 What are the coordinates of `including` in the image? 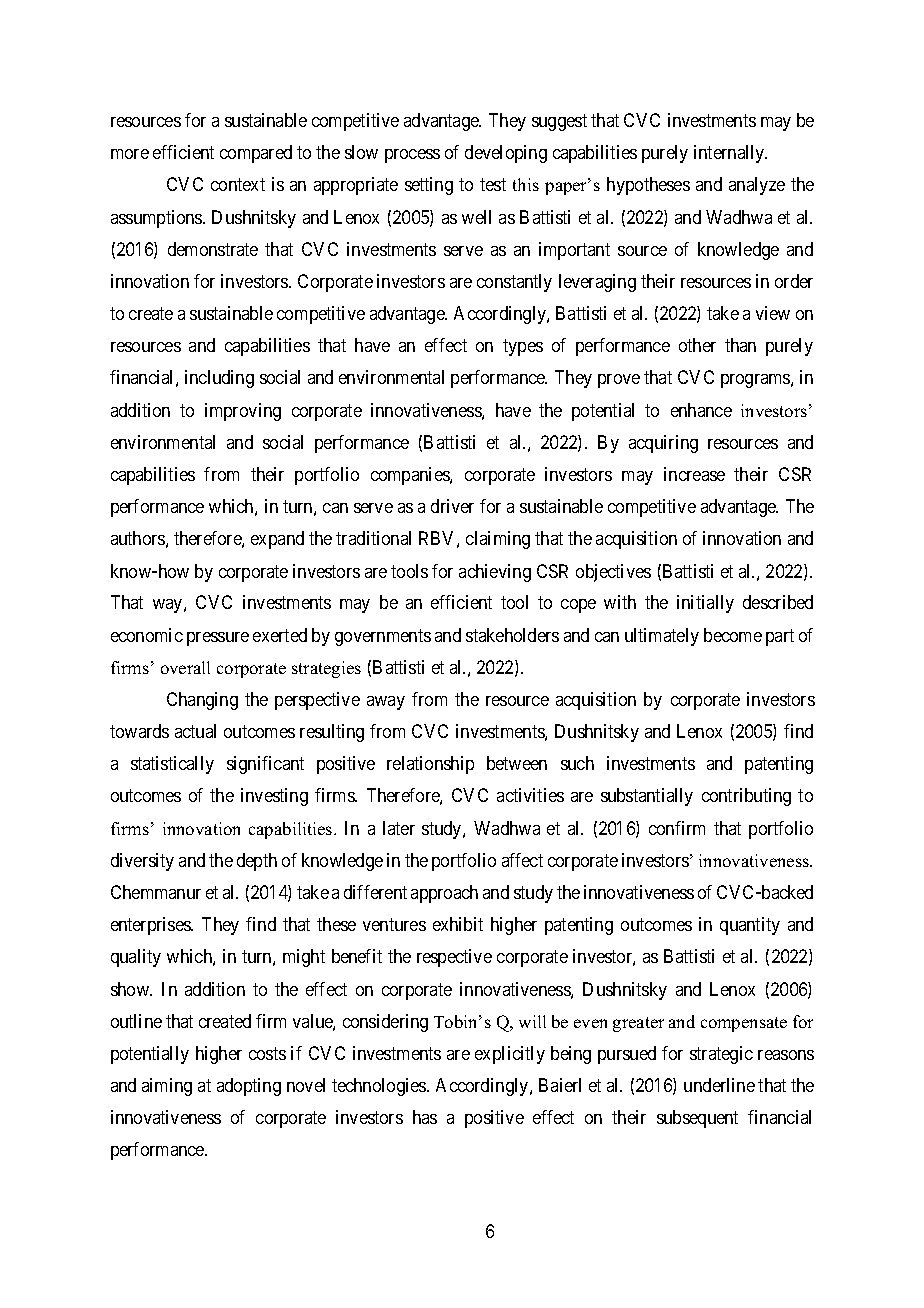 It's located at (219, 379).
